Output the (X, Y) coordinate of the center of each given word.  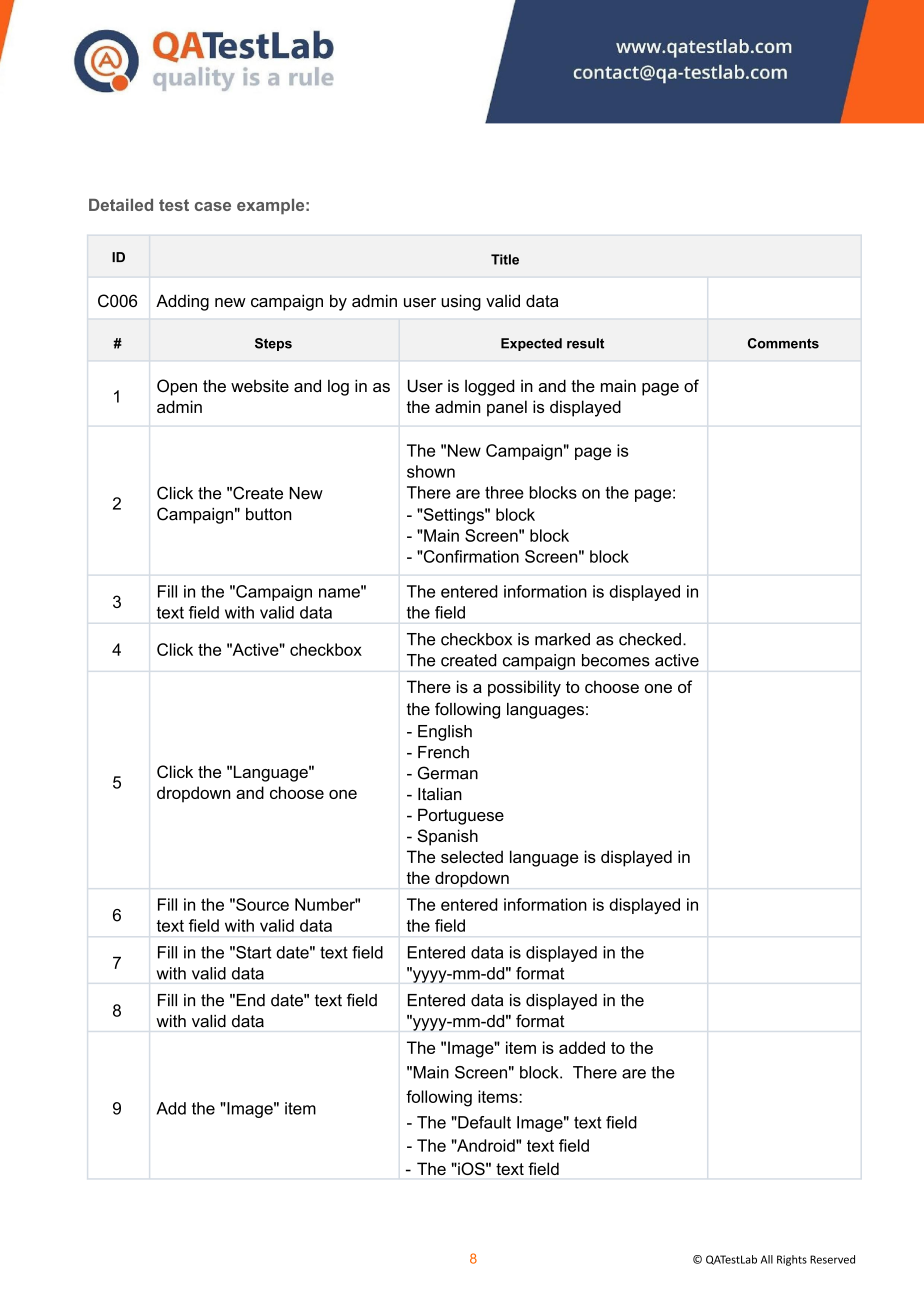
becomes (616, 660)
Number (326, 904)
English (445, 733)
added (582, 1047)
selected (472, 856)
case (213, 206)
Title (505, 259)
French (443, 752)
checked (650, 639)
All (767, 1259)
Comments (783, 343)
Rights (792, 1260)
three (504, 492)
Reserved (832, 1259)
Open (177, 387)
